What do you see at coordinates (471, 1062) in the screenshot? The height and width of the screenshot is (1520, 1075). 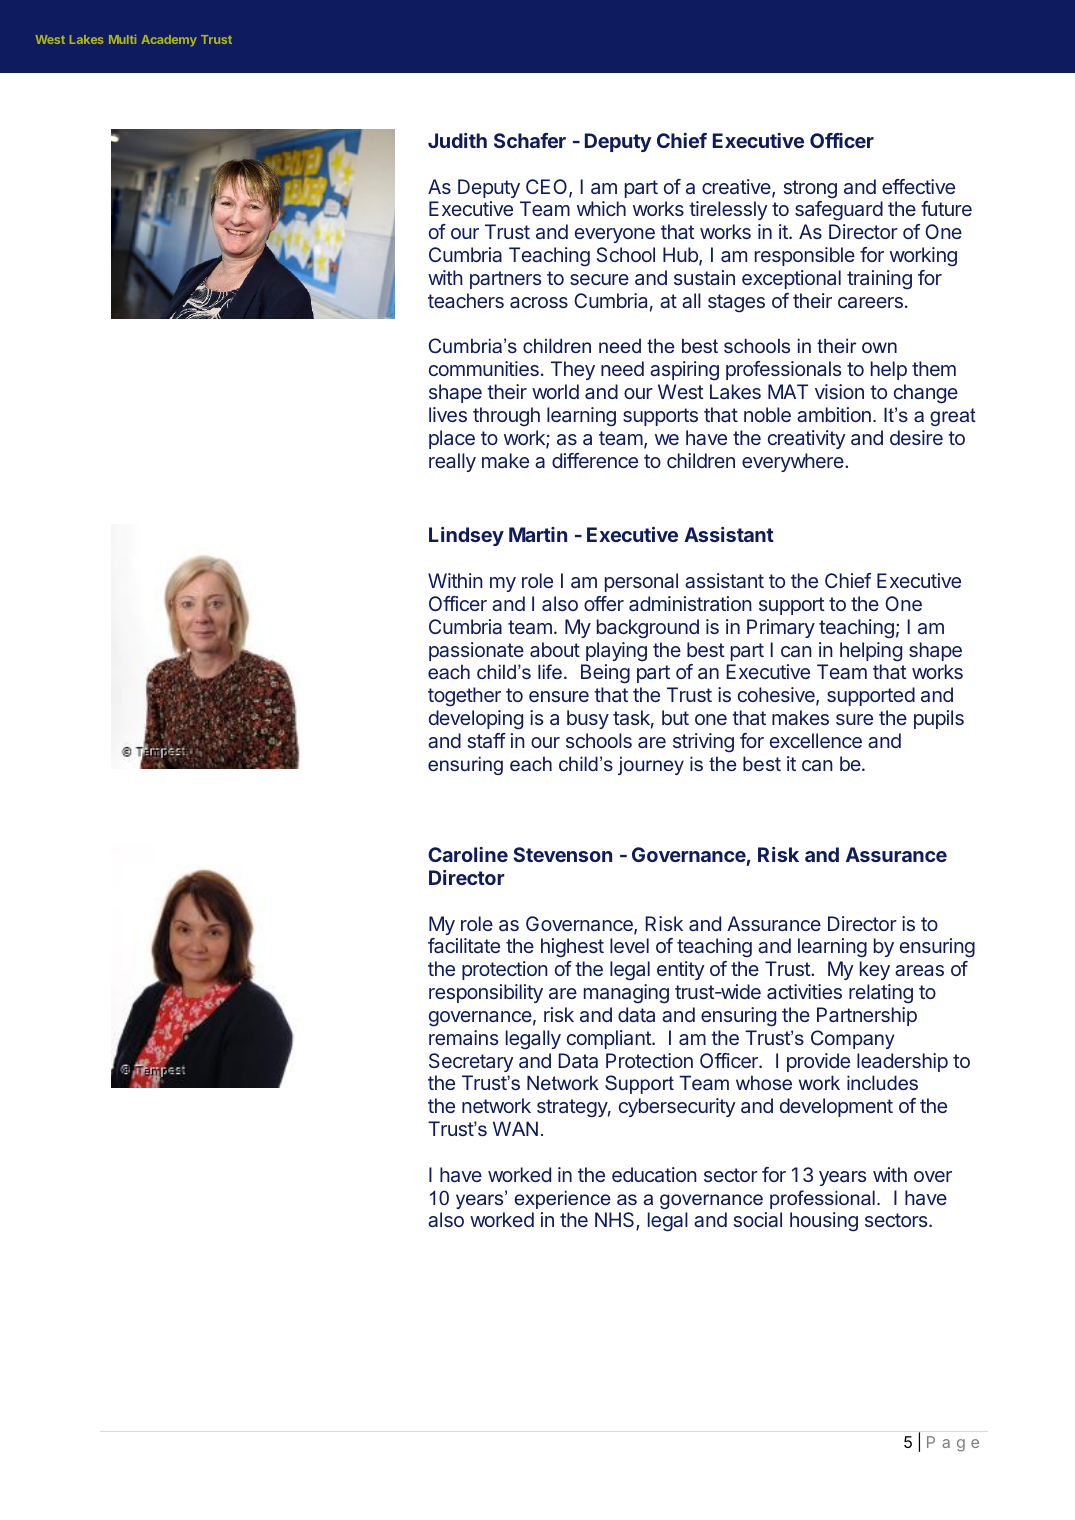 I see `Secretary` at bounding box center [471, 1062].
